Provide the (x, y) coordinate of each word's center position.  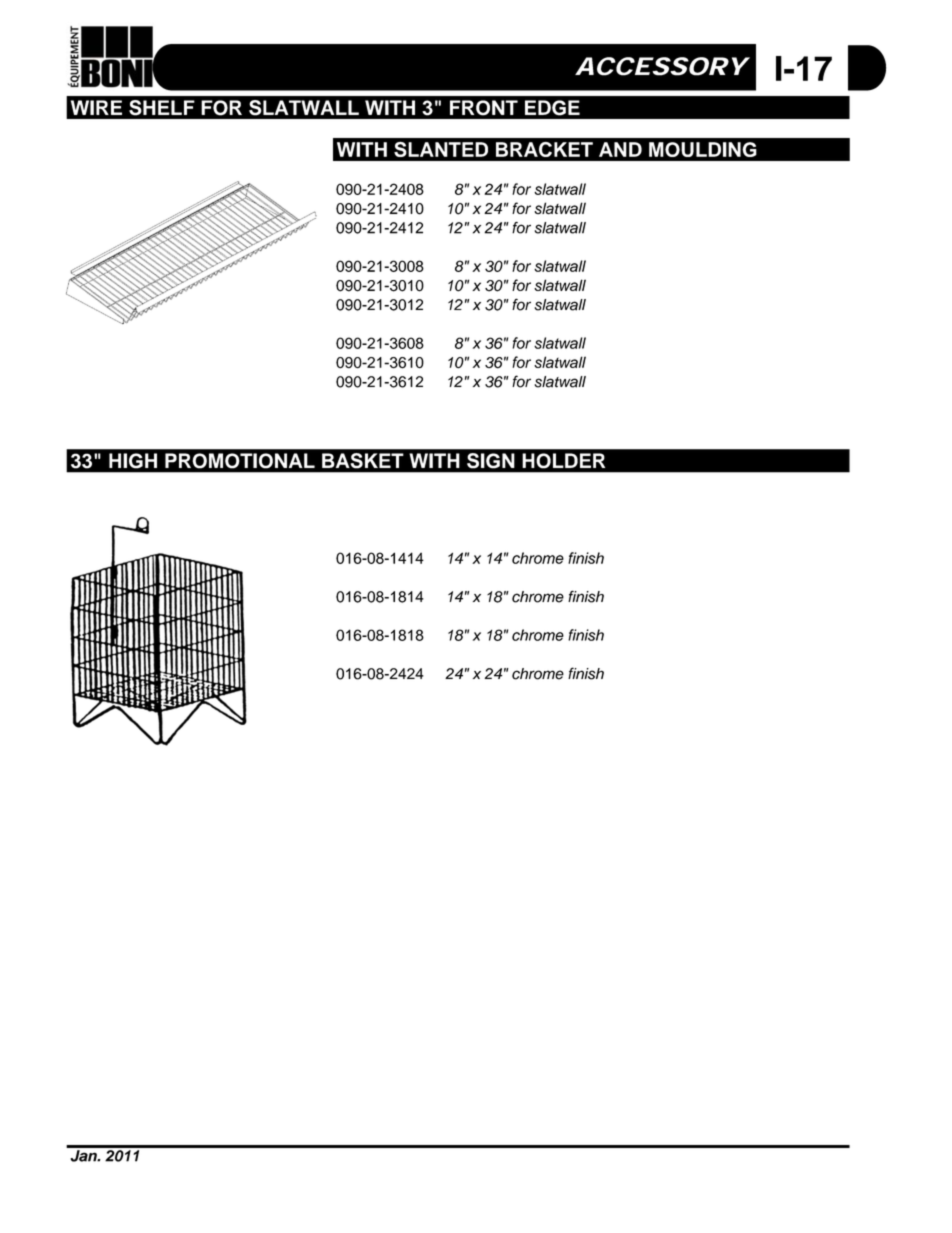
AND (620, 149)
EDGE (552, 107)
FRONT (484, 107)
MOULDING (703, 149)
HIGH (133, 460)
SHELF (162, 107)
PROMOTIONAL (240, 460)
